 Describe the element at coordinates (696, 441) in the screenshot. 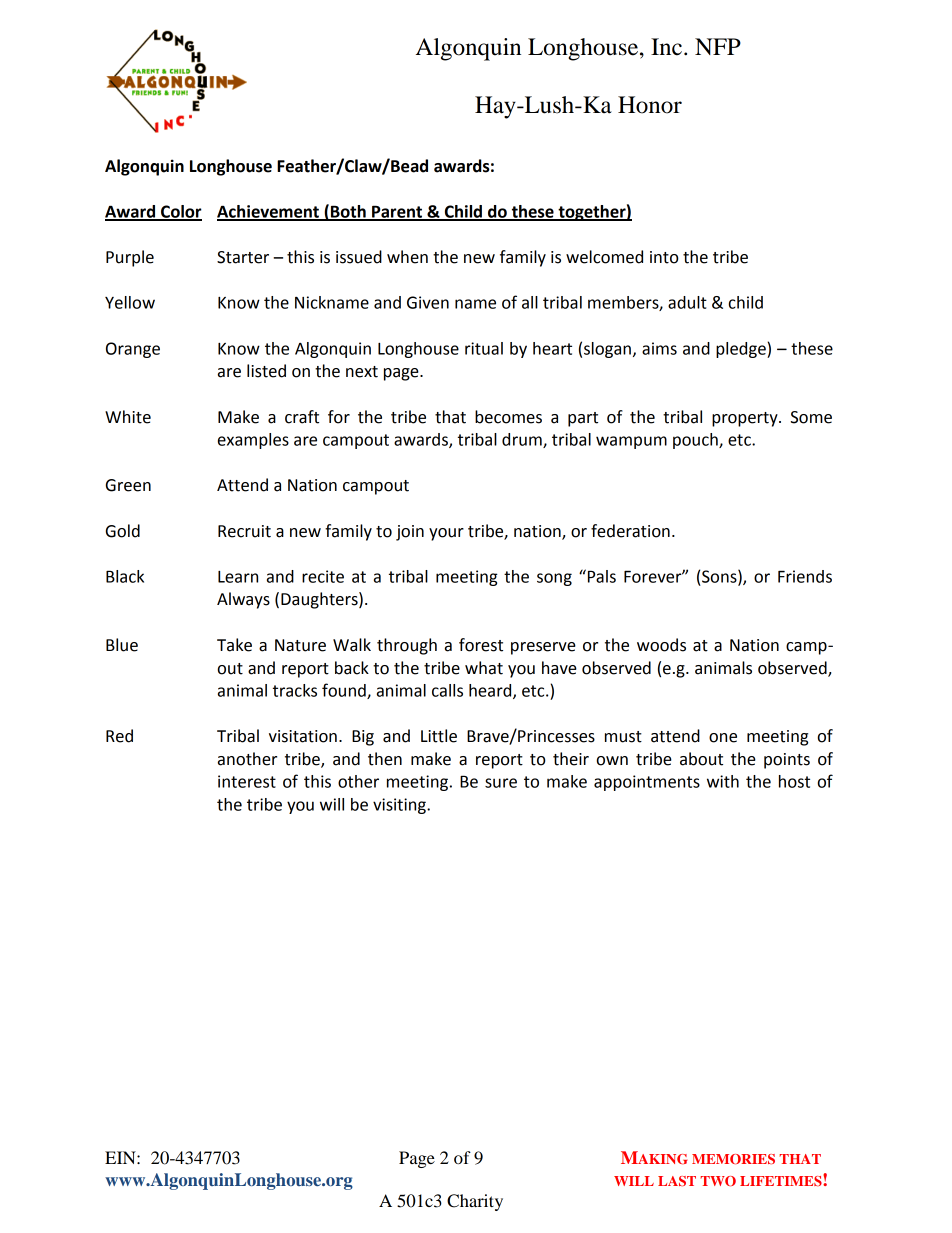

I see `pouch` at that location.
